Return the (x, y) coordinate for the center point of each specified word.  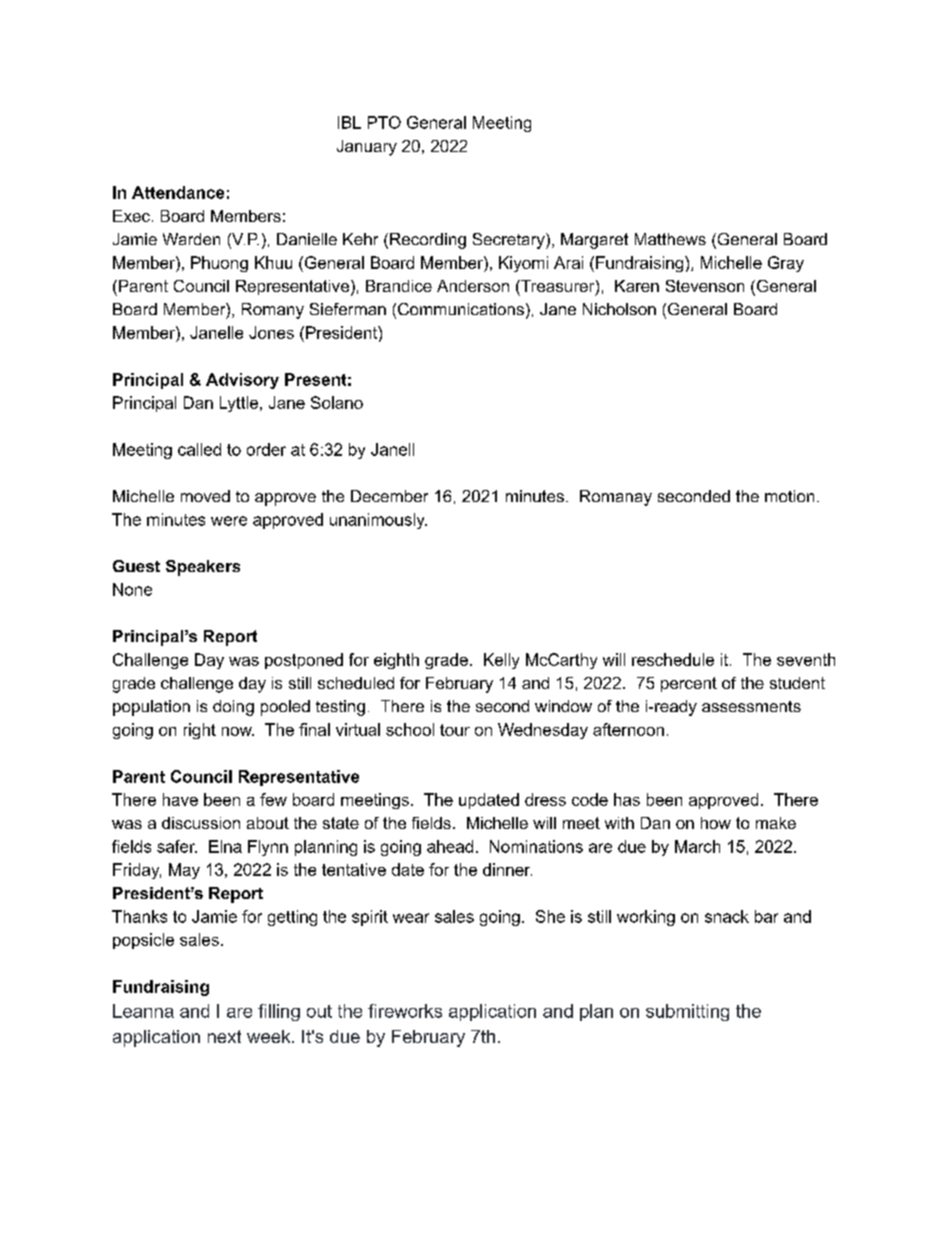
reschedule (673, 659)
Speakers (203, 568)
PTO (384, 122)
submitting (687, 1012)
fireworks (405, 1011)
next (224, 1036)
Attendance (178, 192)
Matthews (670, 239)
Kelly (501, 661)
